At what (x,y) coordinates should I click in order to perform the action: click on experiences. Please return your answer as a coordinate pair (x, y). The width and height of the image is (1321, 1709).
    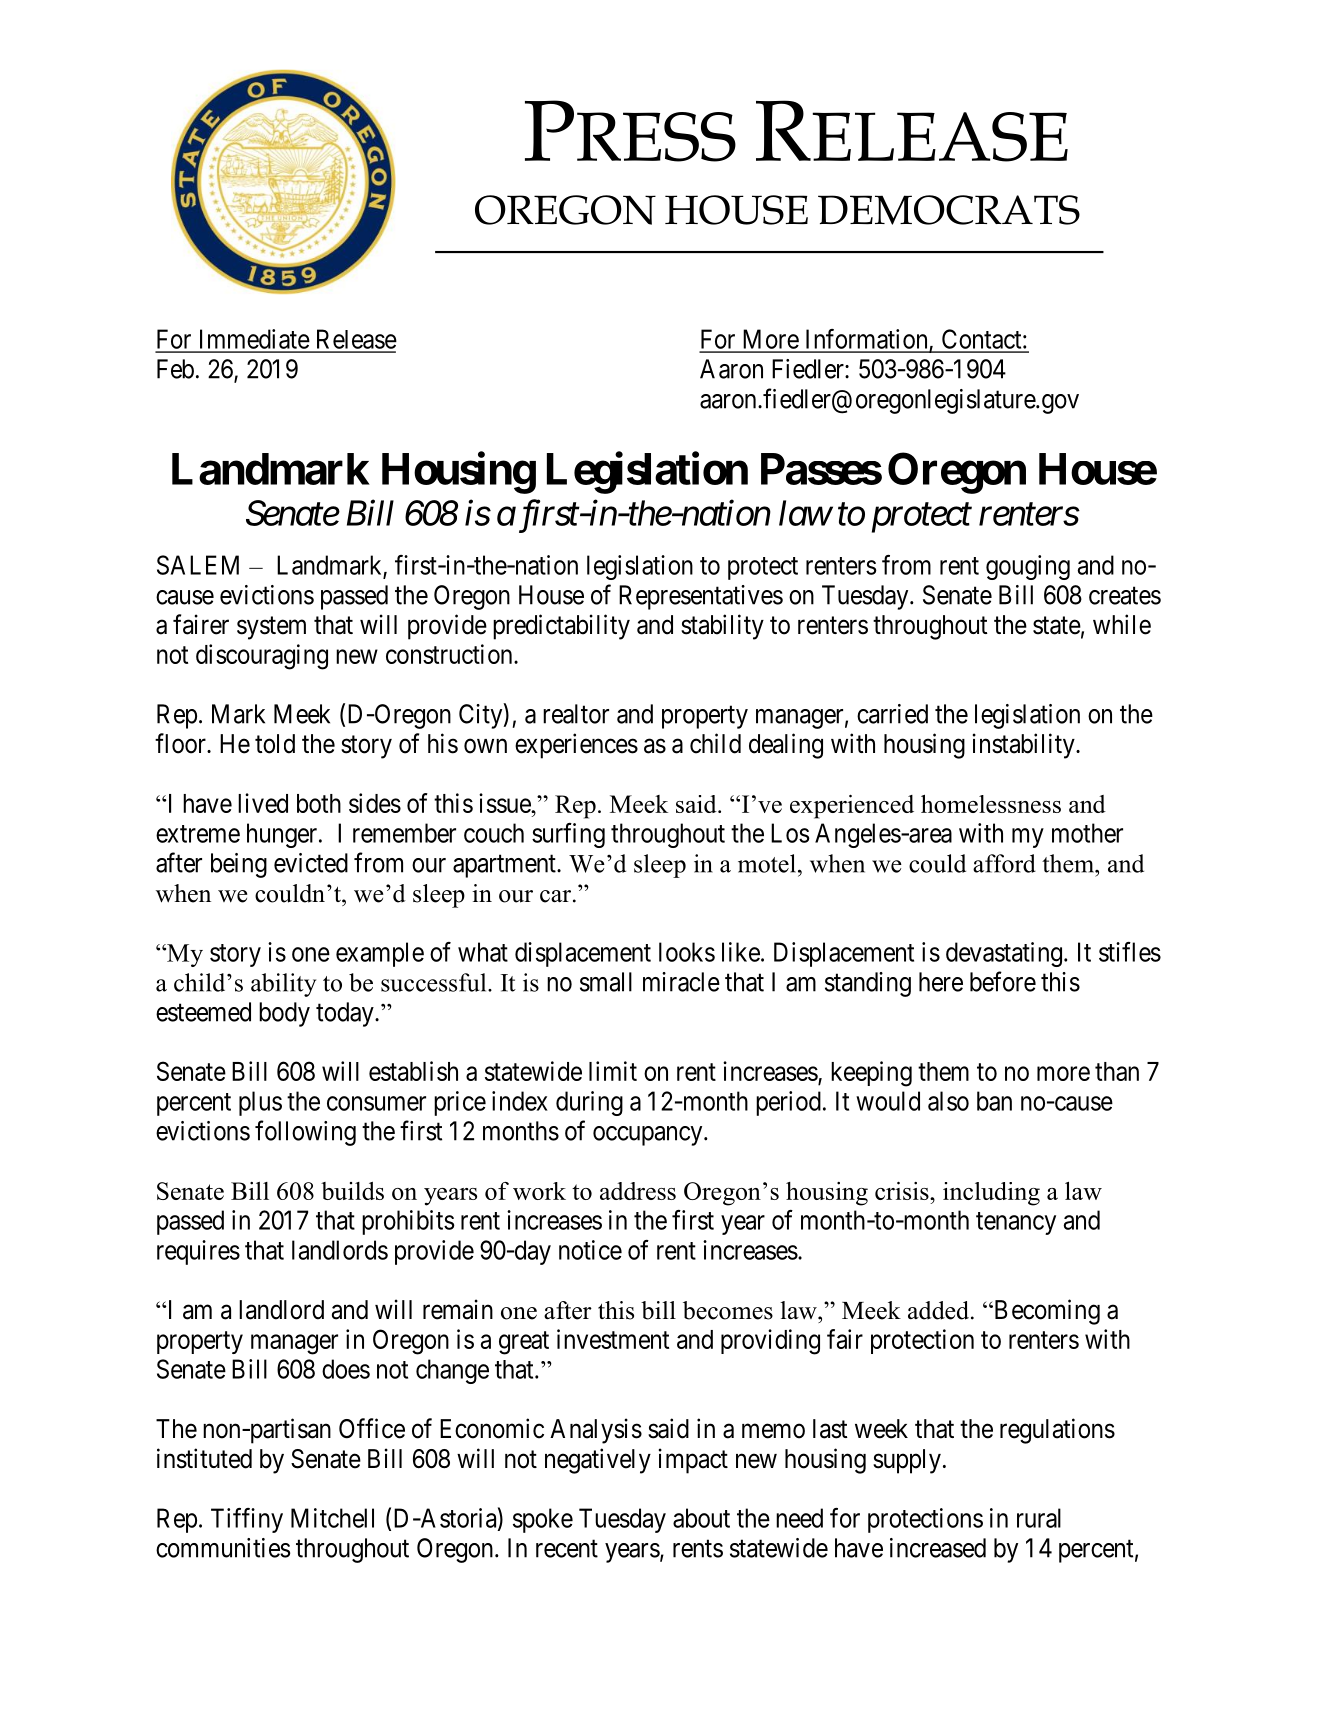
    Looking at the image, I should click on (576, 746).
